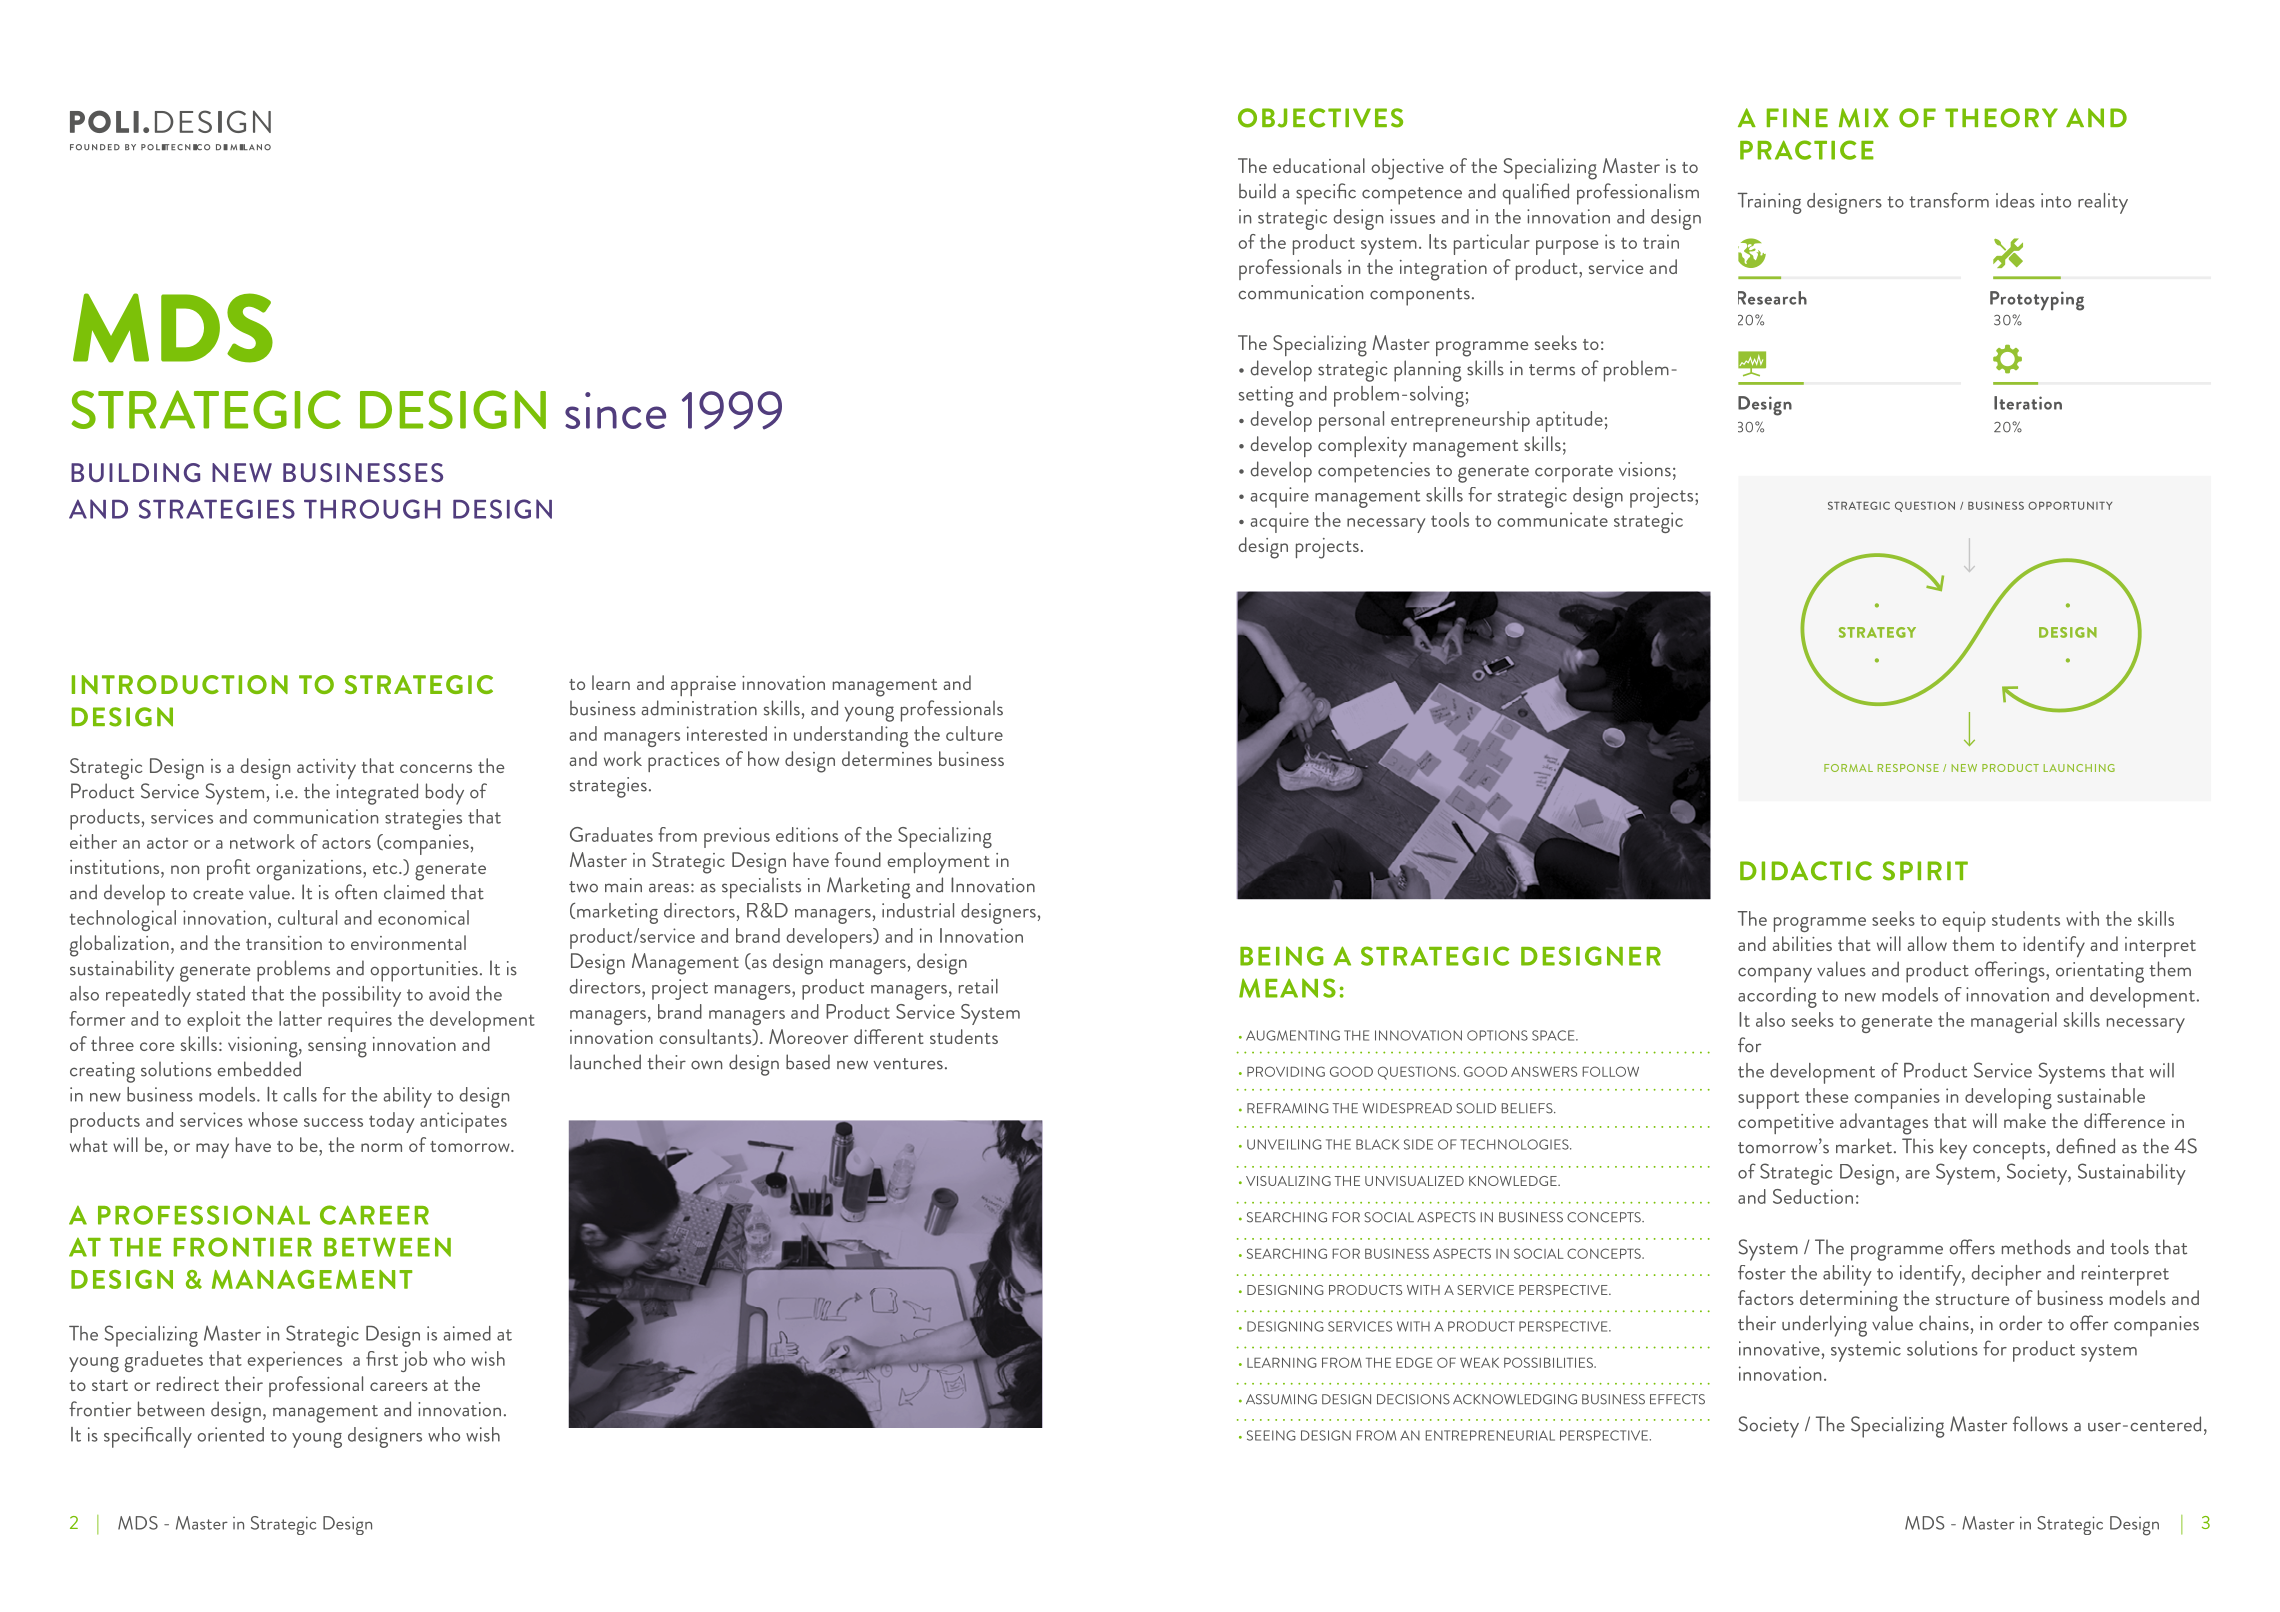 Image resolution: width=2280 pixels, height=1612 pixels. What do you see at coordinates (294, 1361) in the image?
I see `experiences` at bounding box center [294, 1361].
